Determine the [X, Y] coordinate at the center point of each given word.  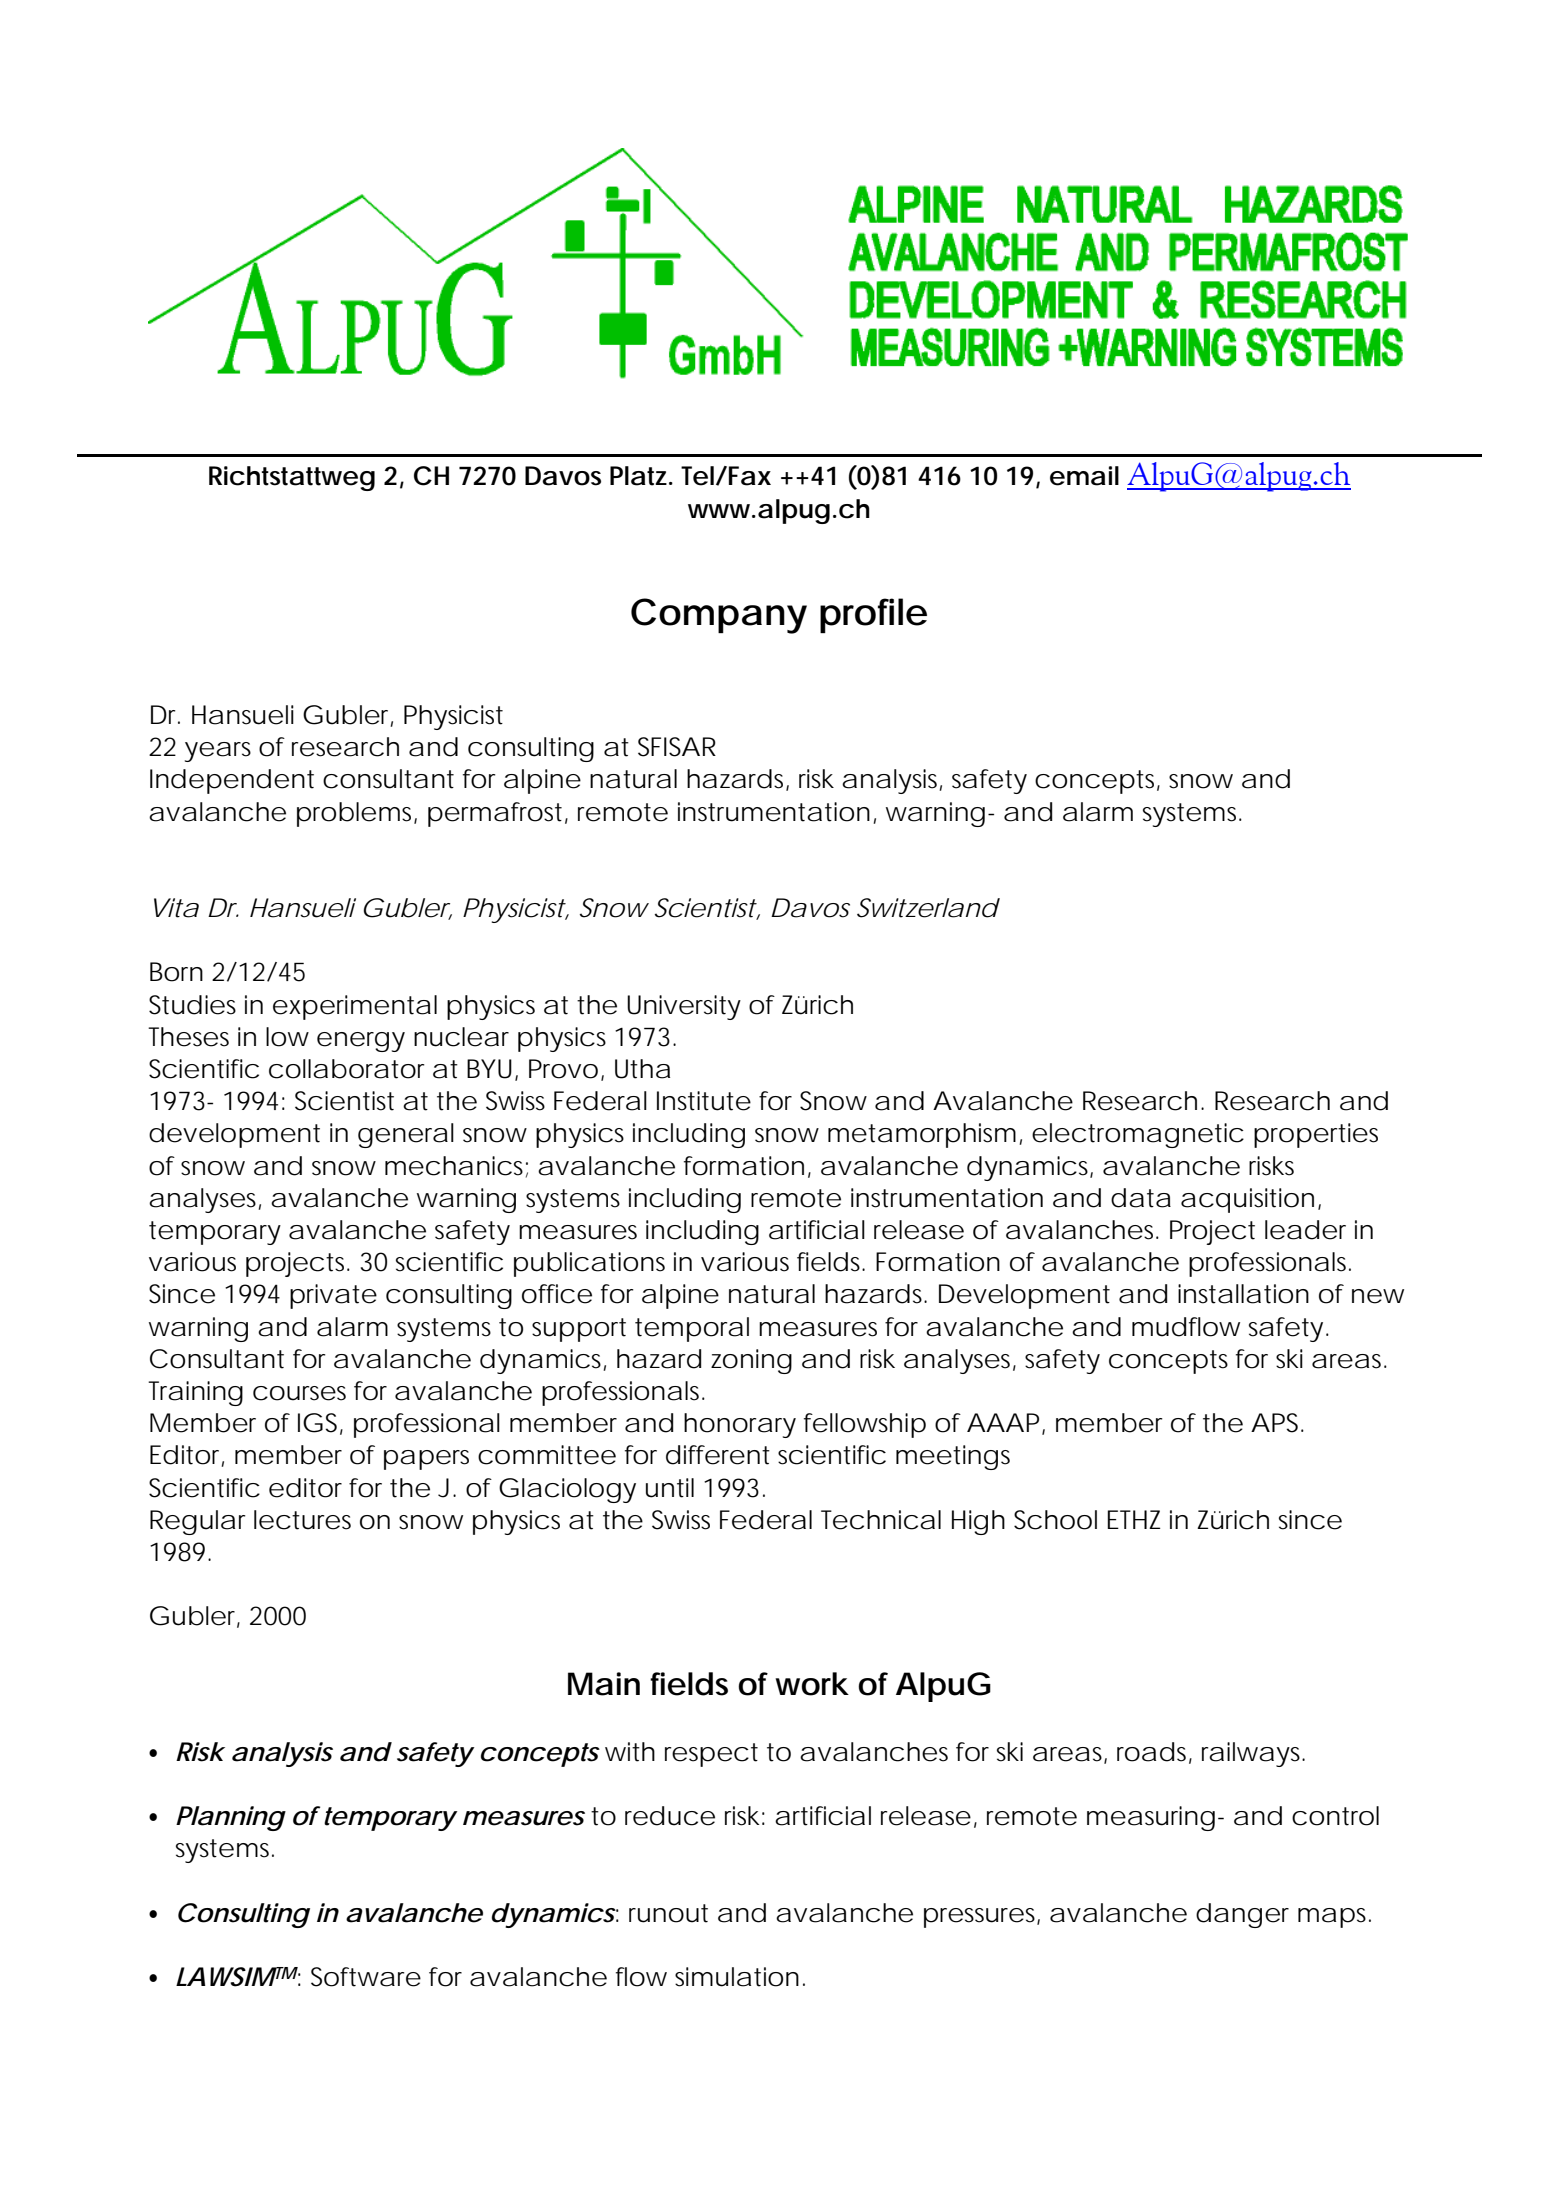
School [1055, 1520]
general [406, 1135]
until [670, 1488]
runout [668, 1913]
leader [1305, 1230]
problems [356, 814]
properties [1316, 1135]
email [1084, 476]
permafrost [495, 814]
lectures [302, 1520]
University [684, 1007]
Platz [638, 476]
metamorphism [920, 1135]
